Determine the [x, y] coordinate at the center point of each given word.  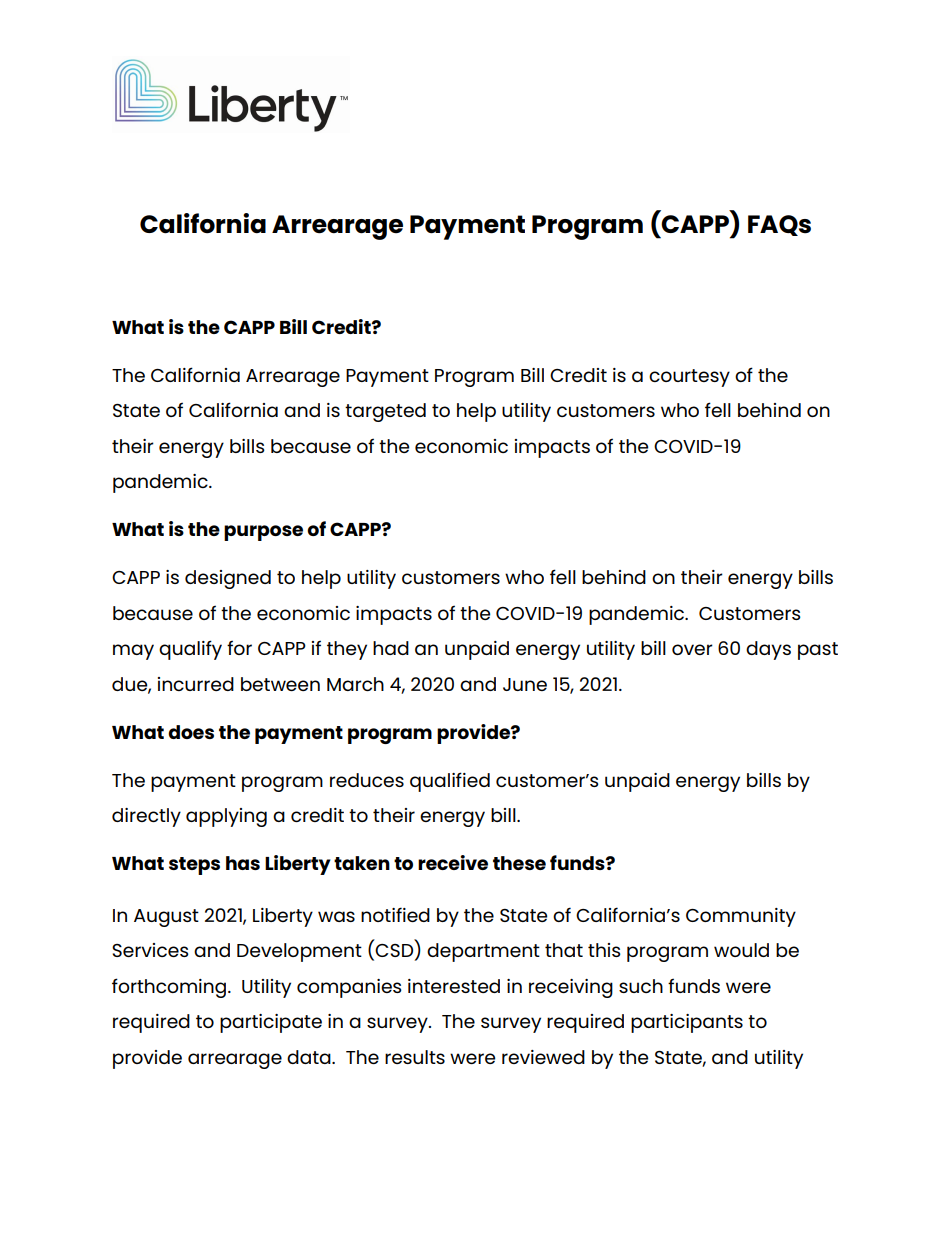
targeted [385, 412]
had [391, 648]
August [166, 918]
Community [741, 917]
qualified [450, 782]
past [818, 651]
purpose [263, 533]
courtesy [689, 378]
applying [226, 817]
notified [395, 914]
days [768, 650]
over [692, 649]
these [519, 863]
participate [271, 1023]
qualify [190, 650]
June [525, 684]
